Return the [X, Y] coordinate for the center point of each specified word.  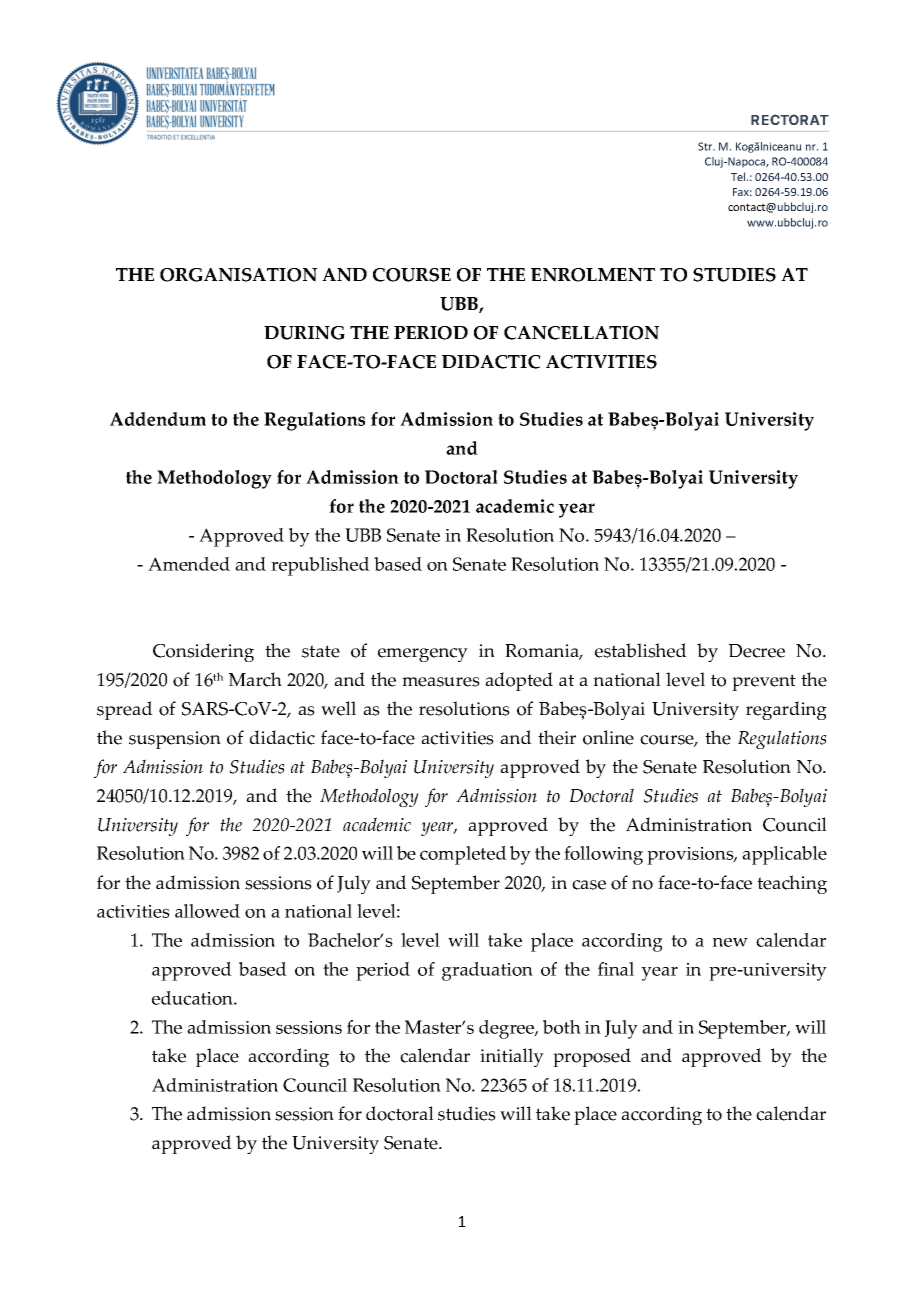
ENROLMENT [593, 275]
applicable [784, 855]
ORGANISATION [238, 275]
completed [463, 855]
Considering [203, 652]
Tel [739, 176]
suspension [175, 740]
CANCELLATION [581, 333]
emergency [423, 655]
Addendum [158, 419]
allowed [207, 911]
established [641, 650]
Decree [757, 651]
